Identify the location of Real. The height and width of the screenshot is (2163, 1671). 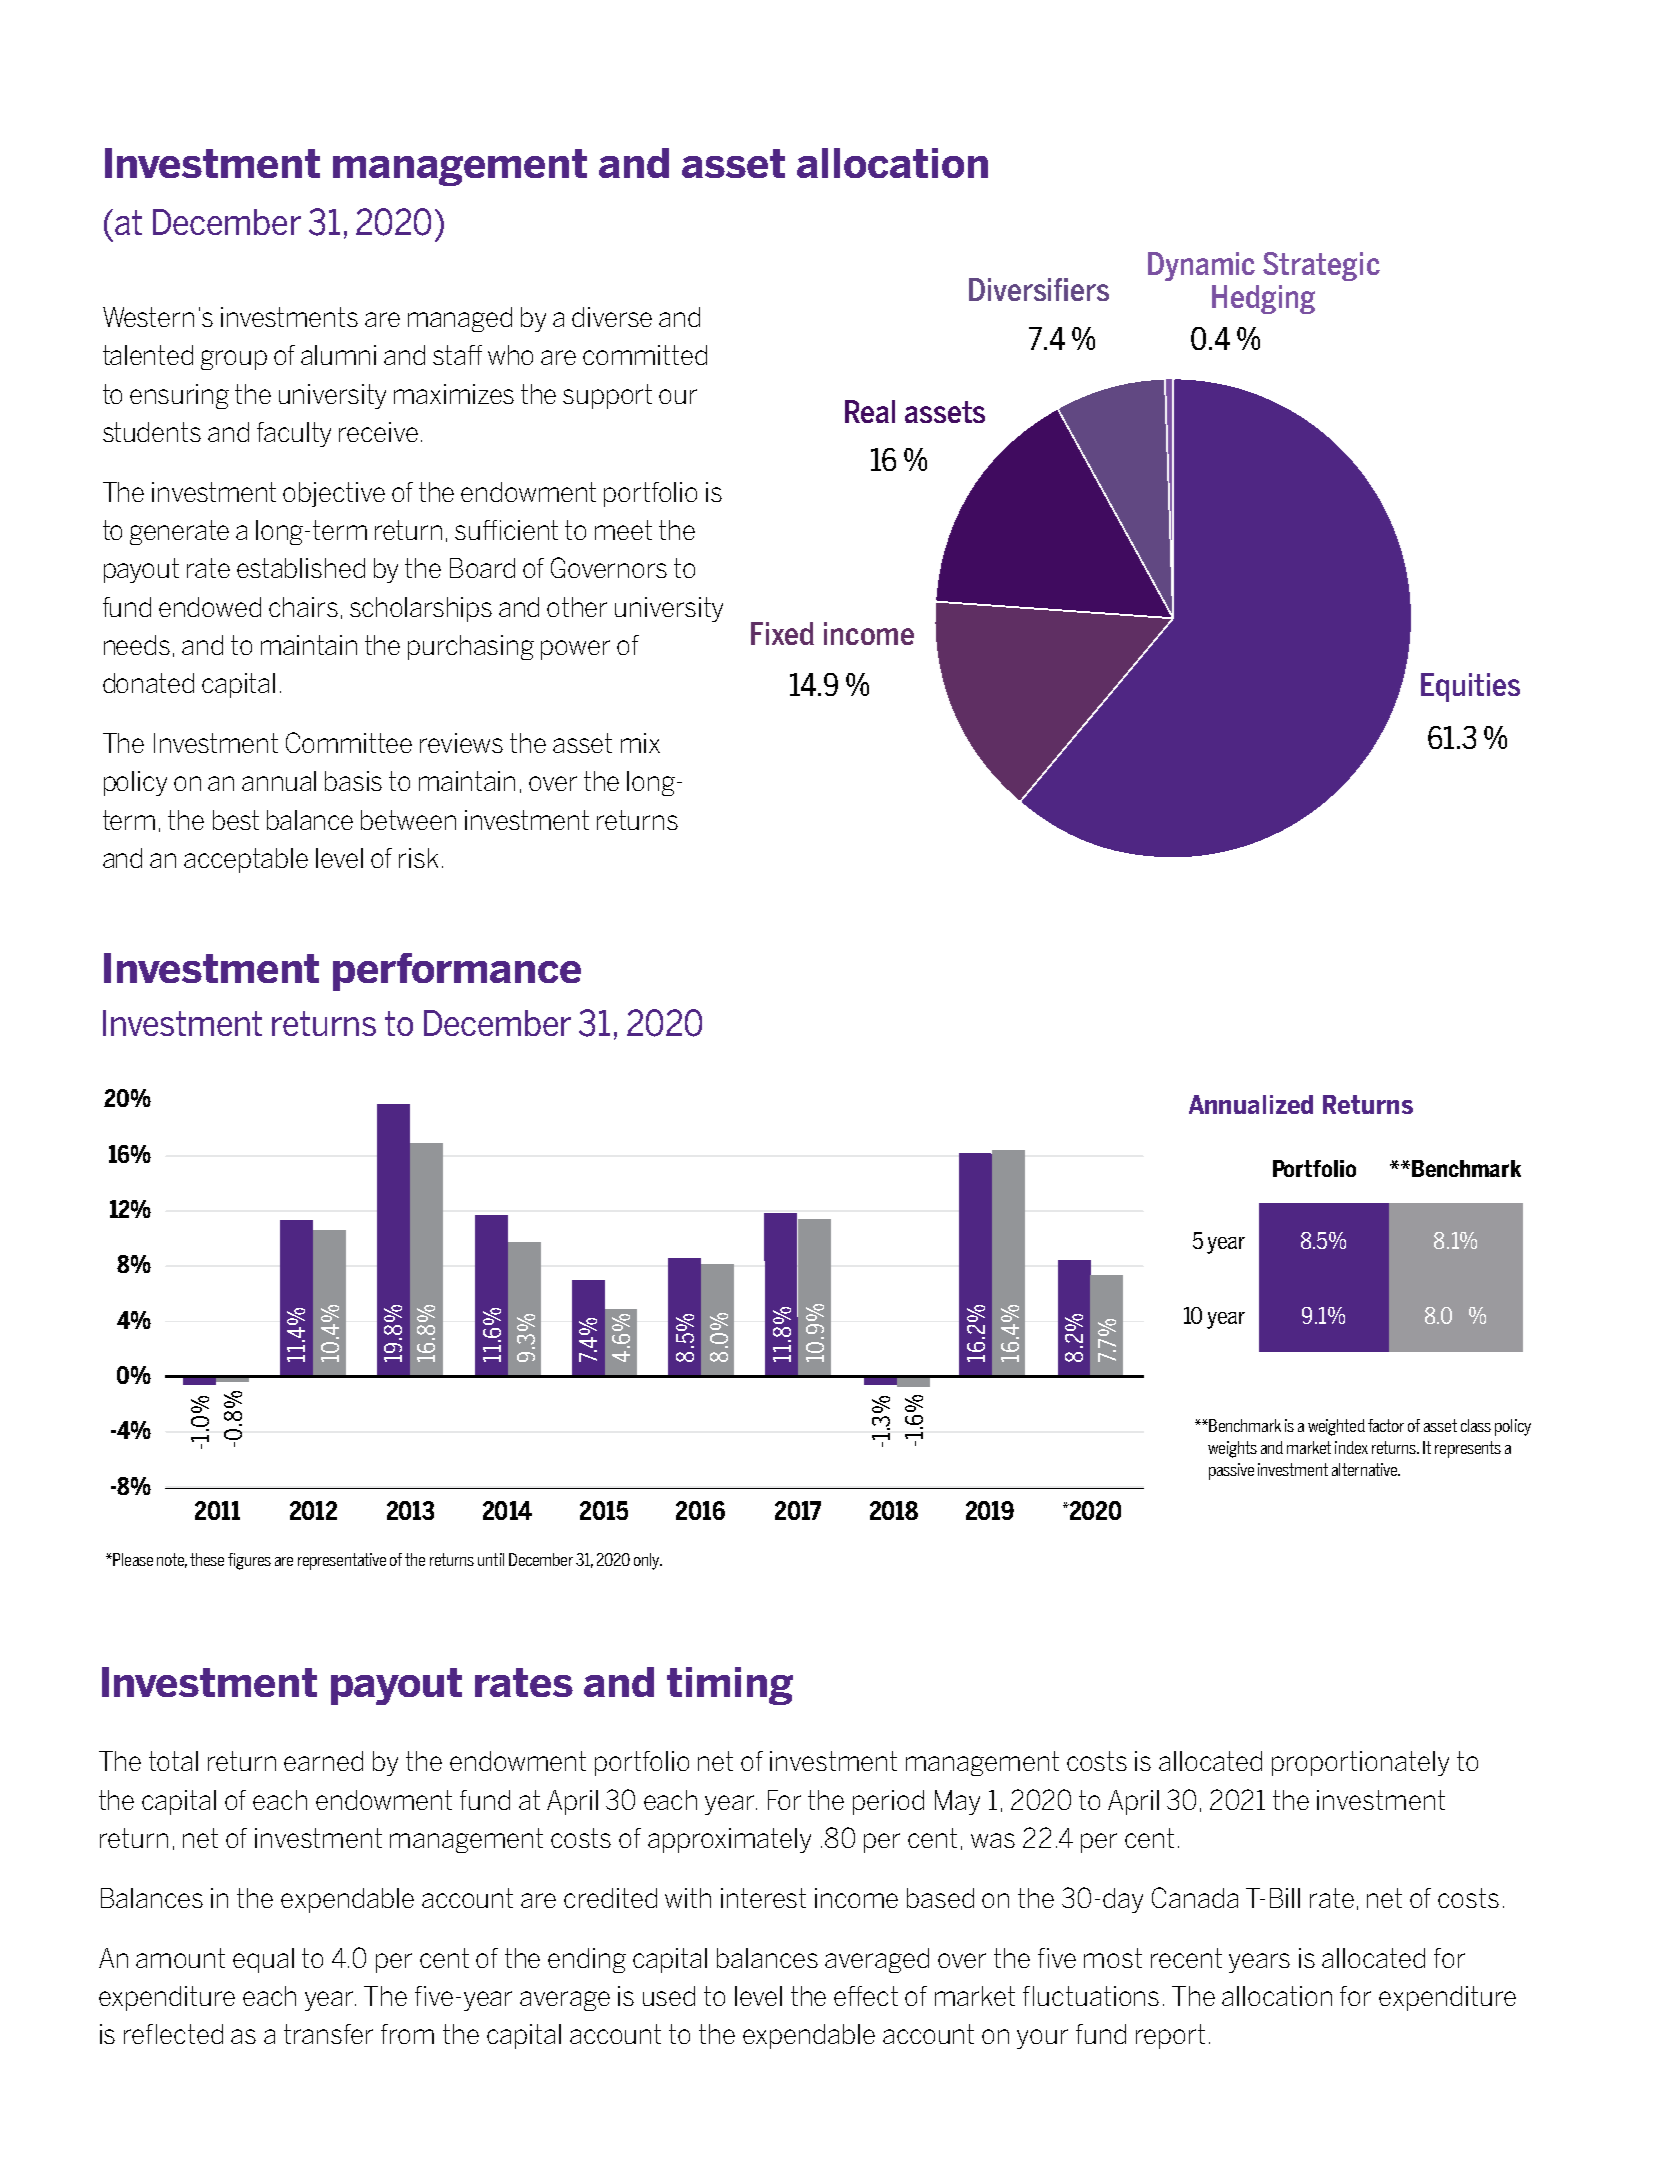
(870, 411).
